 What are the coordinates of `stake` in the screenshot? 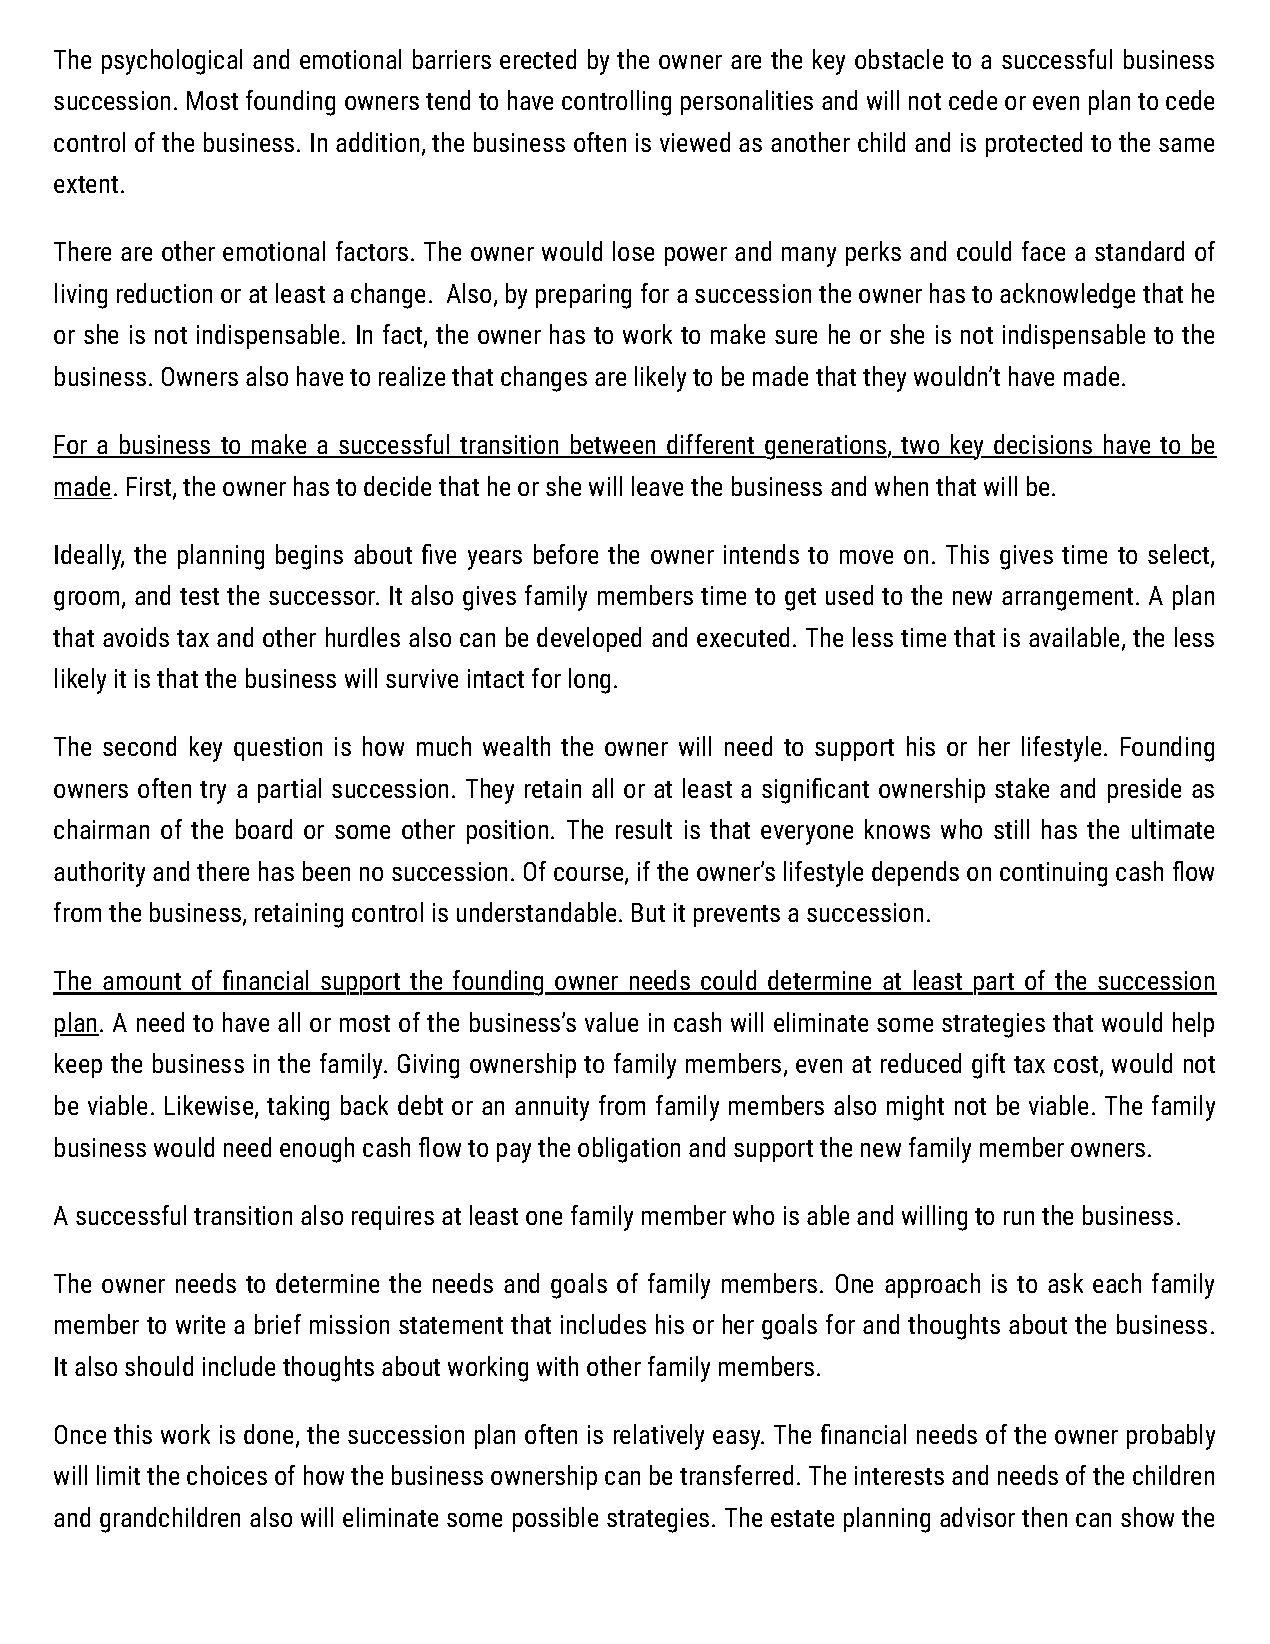 It's located at (1022, 788).
